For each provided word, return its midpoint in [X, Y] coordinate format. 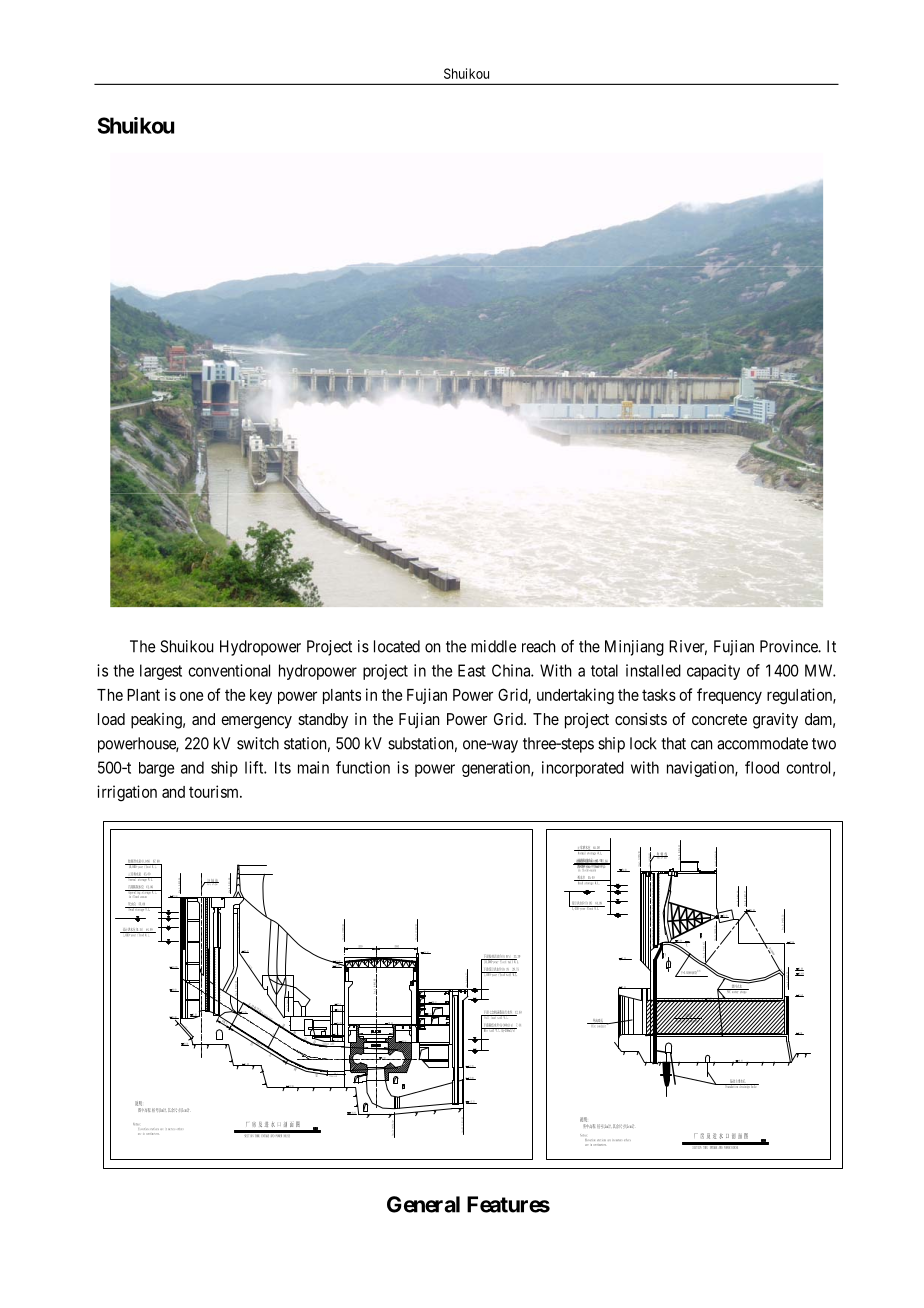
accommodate [762, 743]
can [701, 745]
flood [762, 767]
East [472, 670]
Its [283, 767]
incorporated [583, 769]
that [673, 743]
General [423, 1204]
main [313, 767]
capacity [713, 672]
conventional [229, 670]
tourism [215, 791]
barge [156, 769]
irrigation [127, 793]
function [363, 767]
